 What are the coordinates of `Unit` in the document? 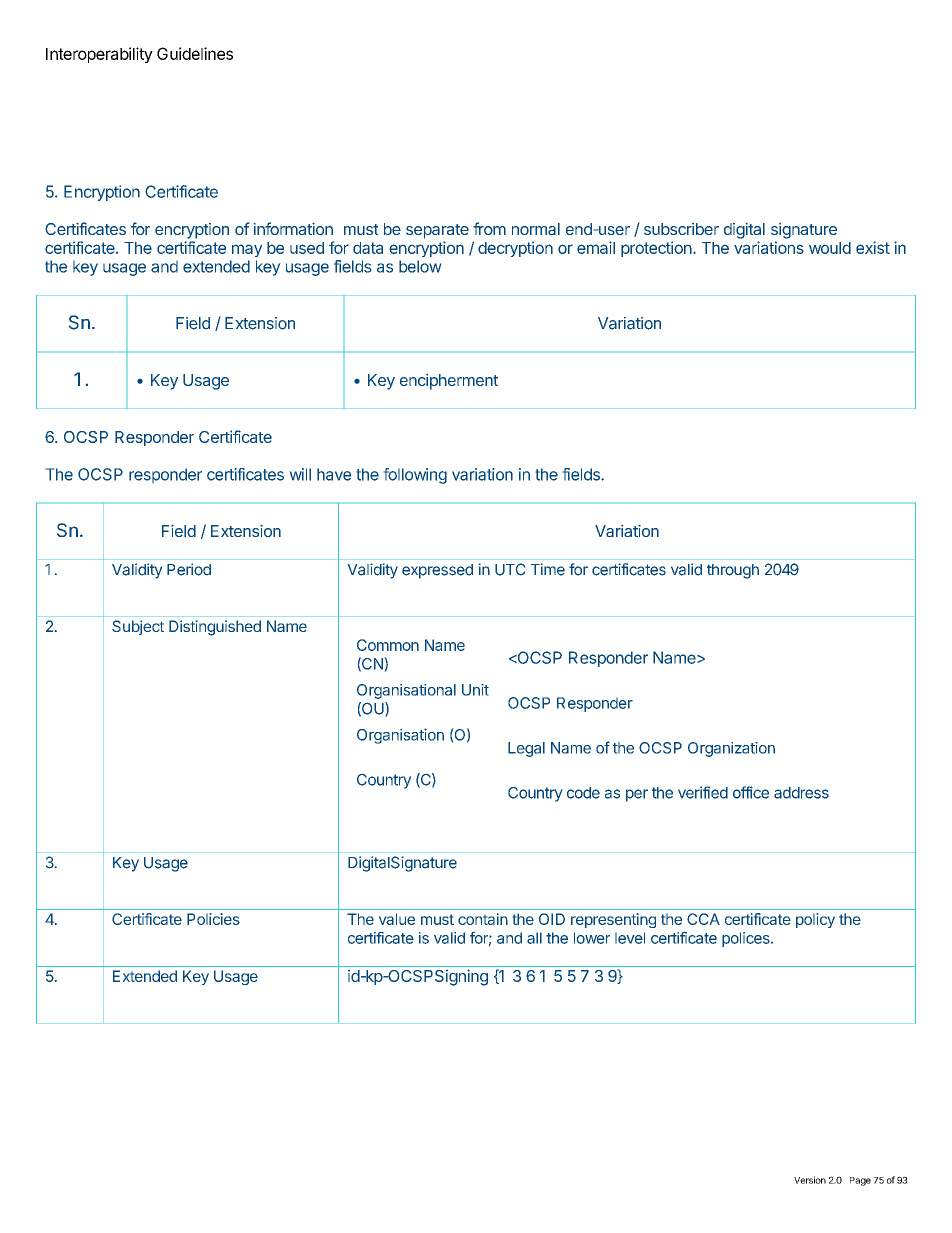 It's located at (475, 690).
